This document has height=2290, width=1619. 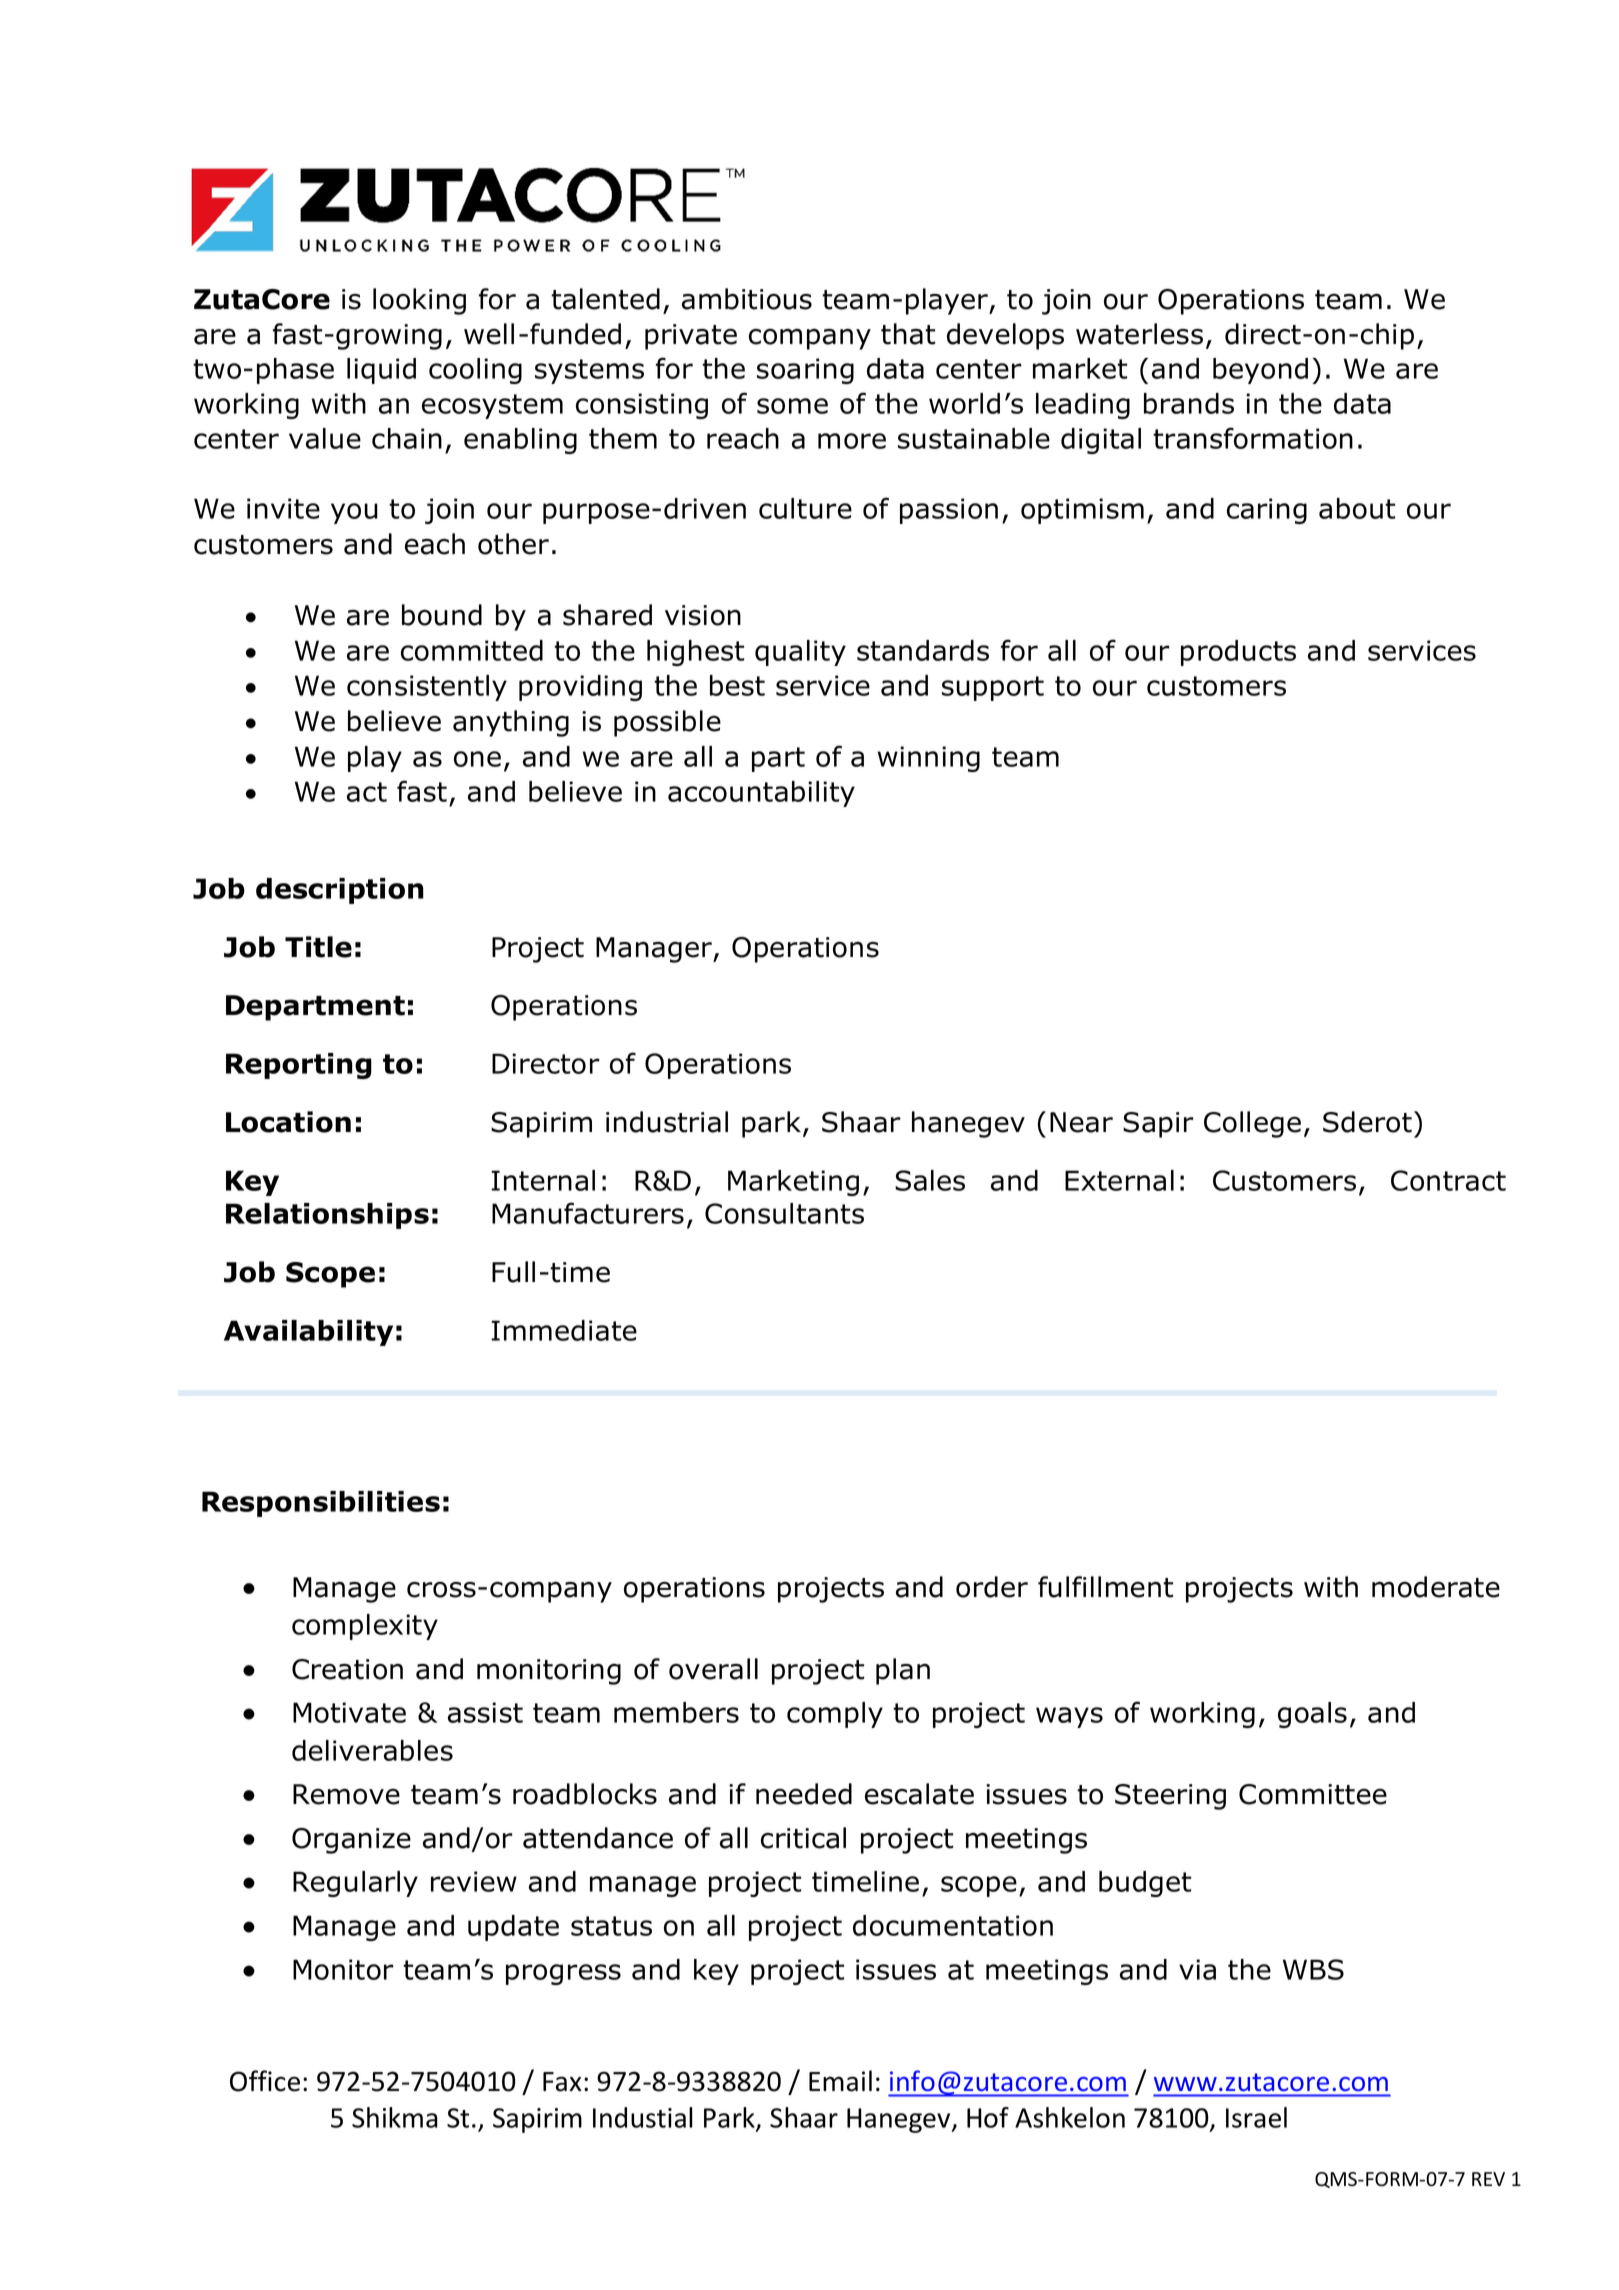 I want to click on liquid, so click(x=381, y=371).
